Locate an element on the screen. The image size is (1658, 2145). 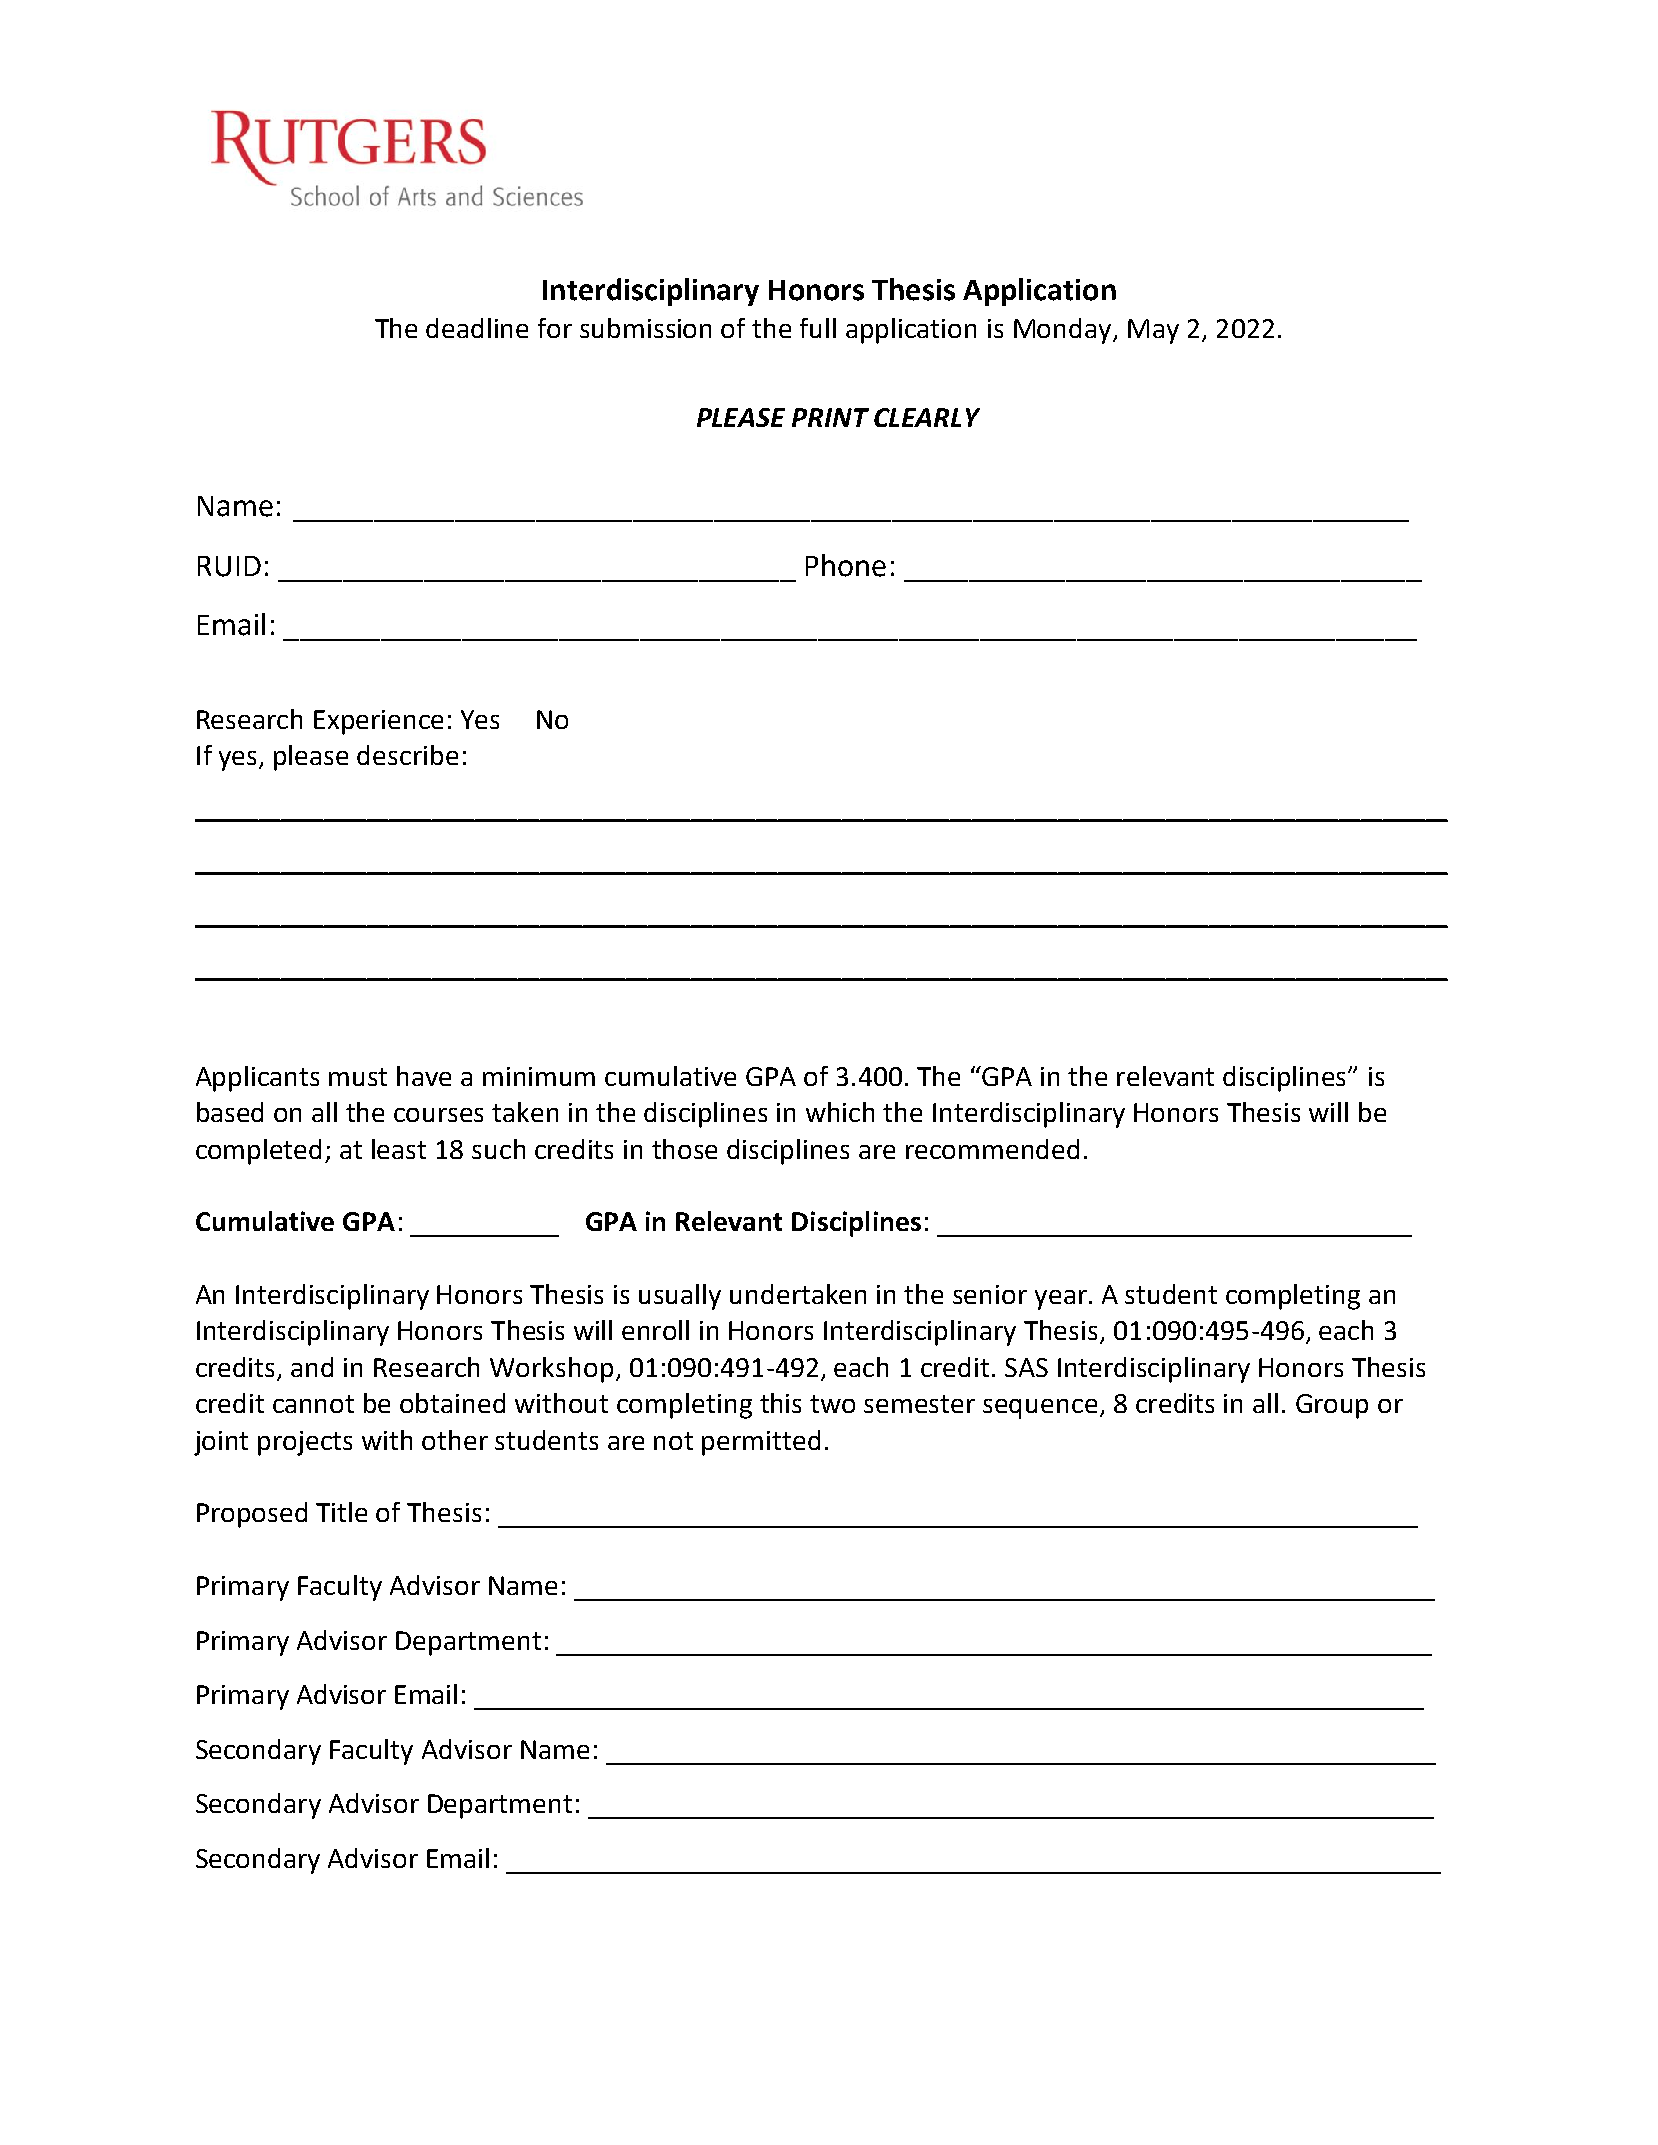
full is located at coordinates (818, 328).
